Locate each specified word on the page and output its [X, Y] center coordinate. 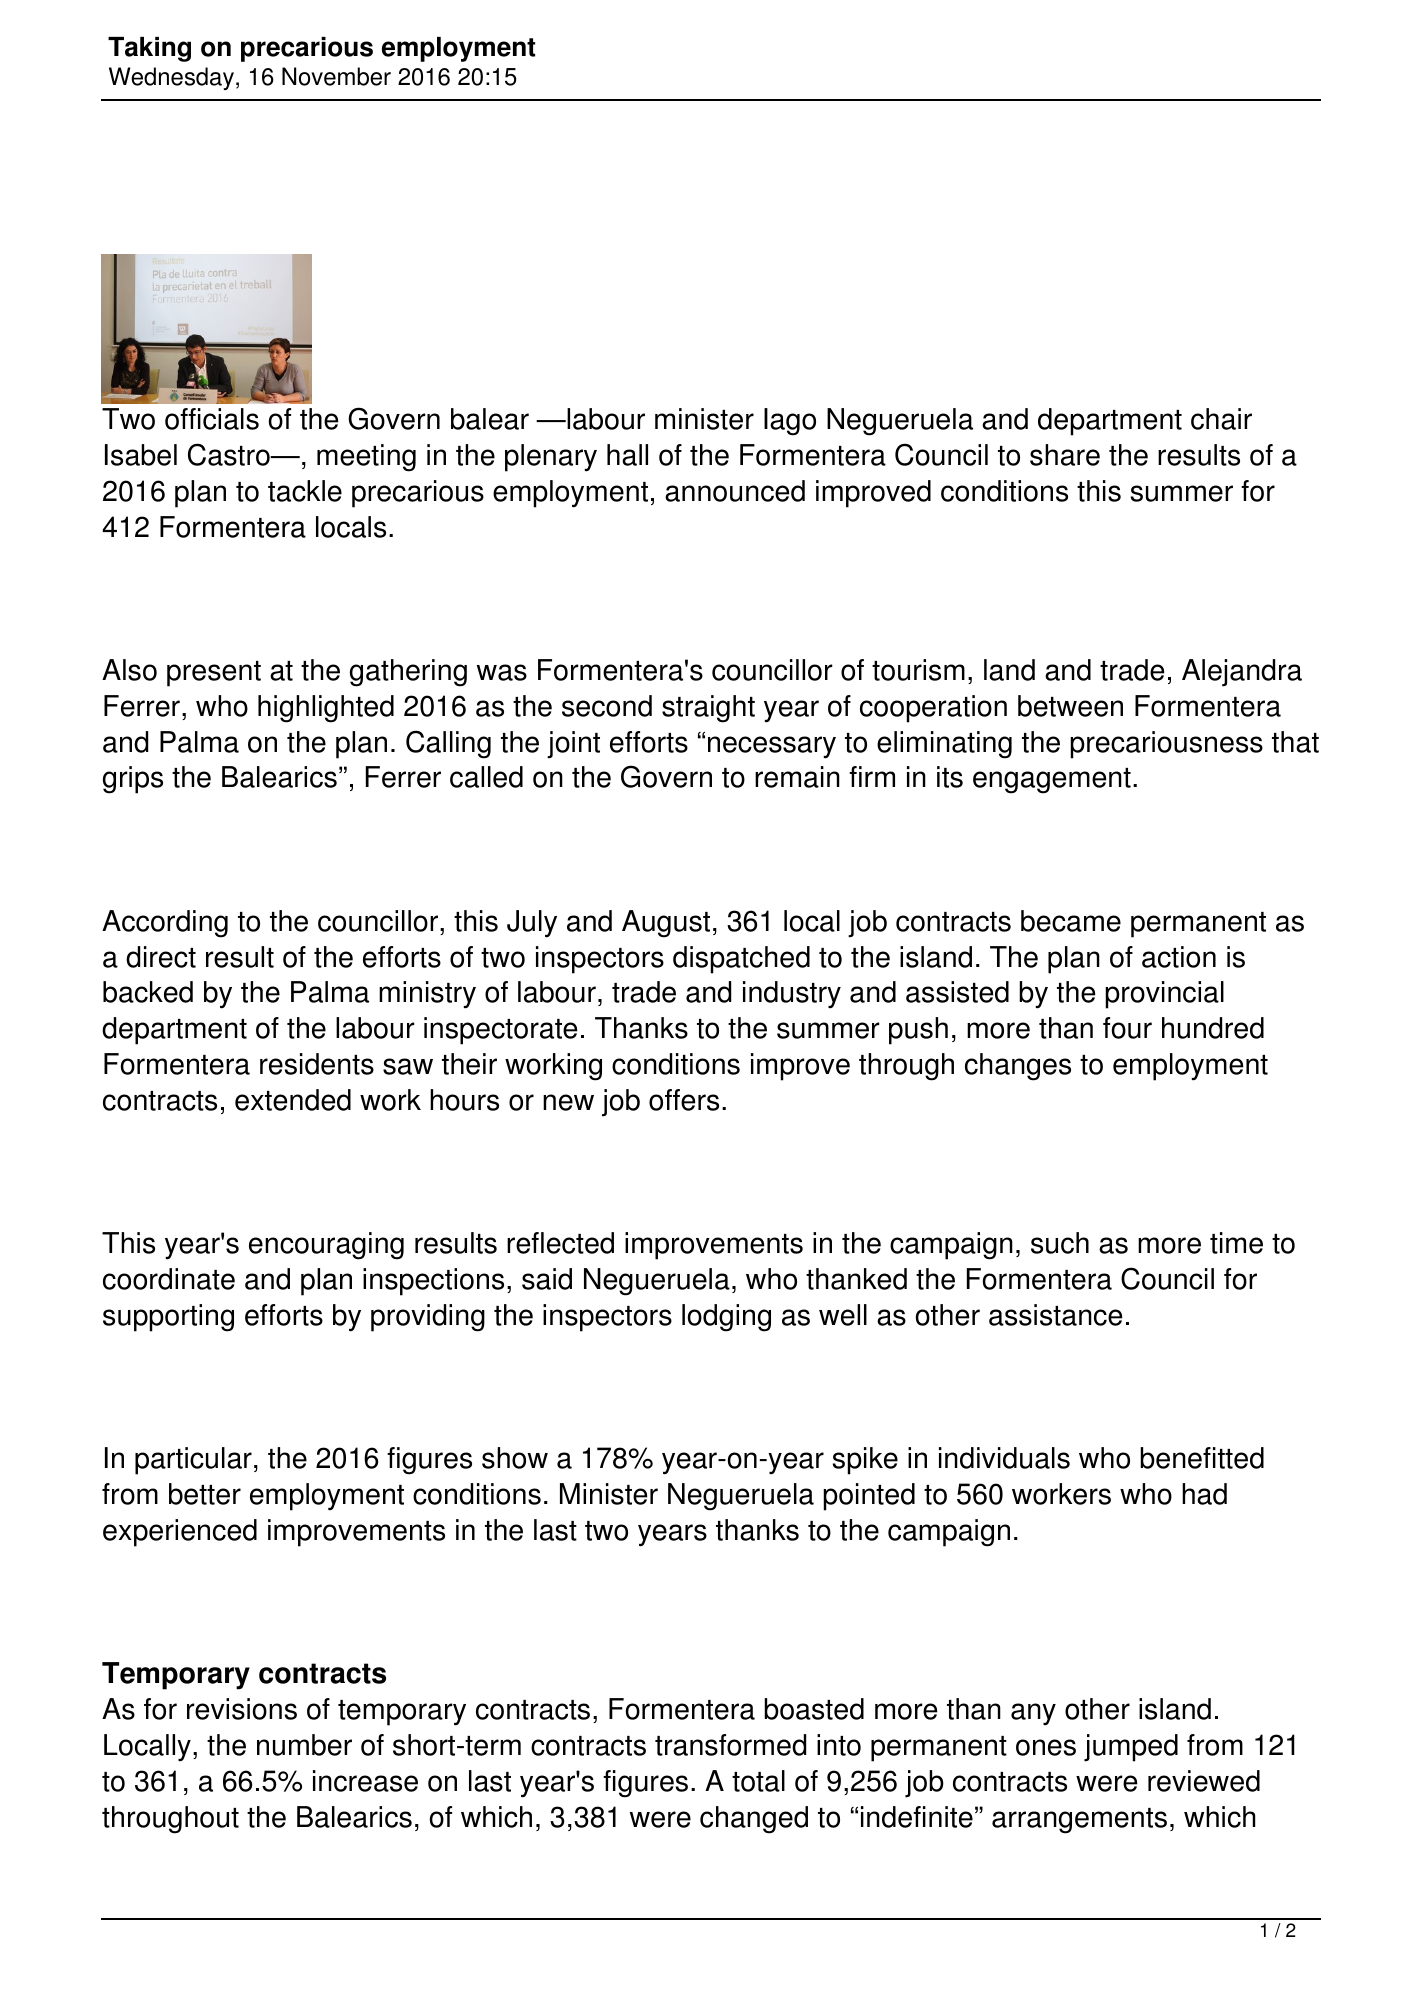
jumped [1131, 1748]
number [304, 1745]
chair [1221, 419]
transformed [730, 1745]
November [336, 76]
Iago [790, 422]
